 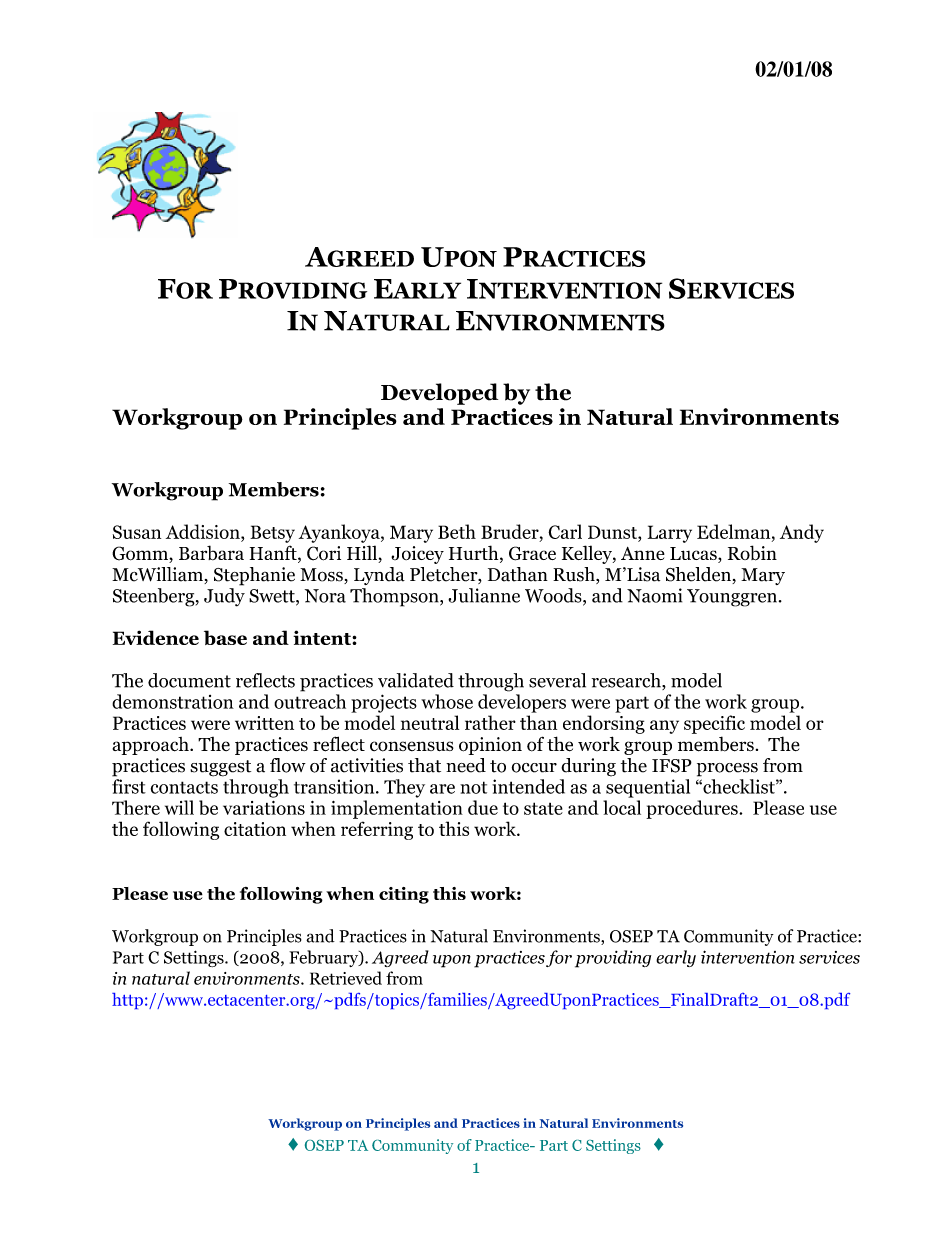 I want to click on specific, so click(x=714, y=724).
